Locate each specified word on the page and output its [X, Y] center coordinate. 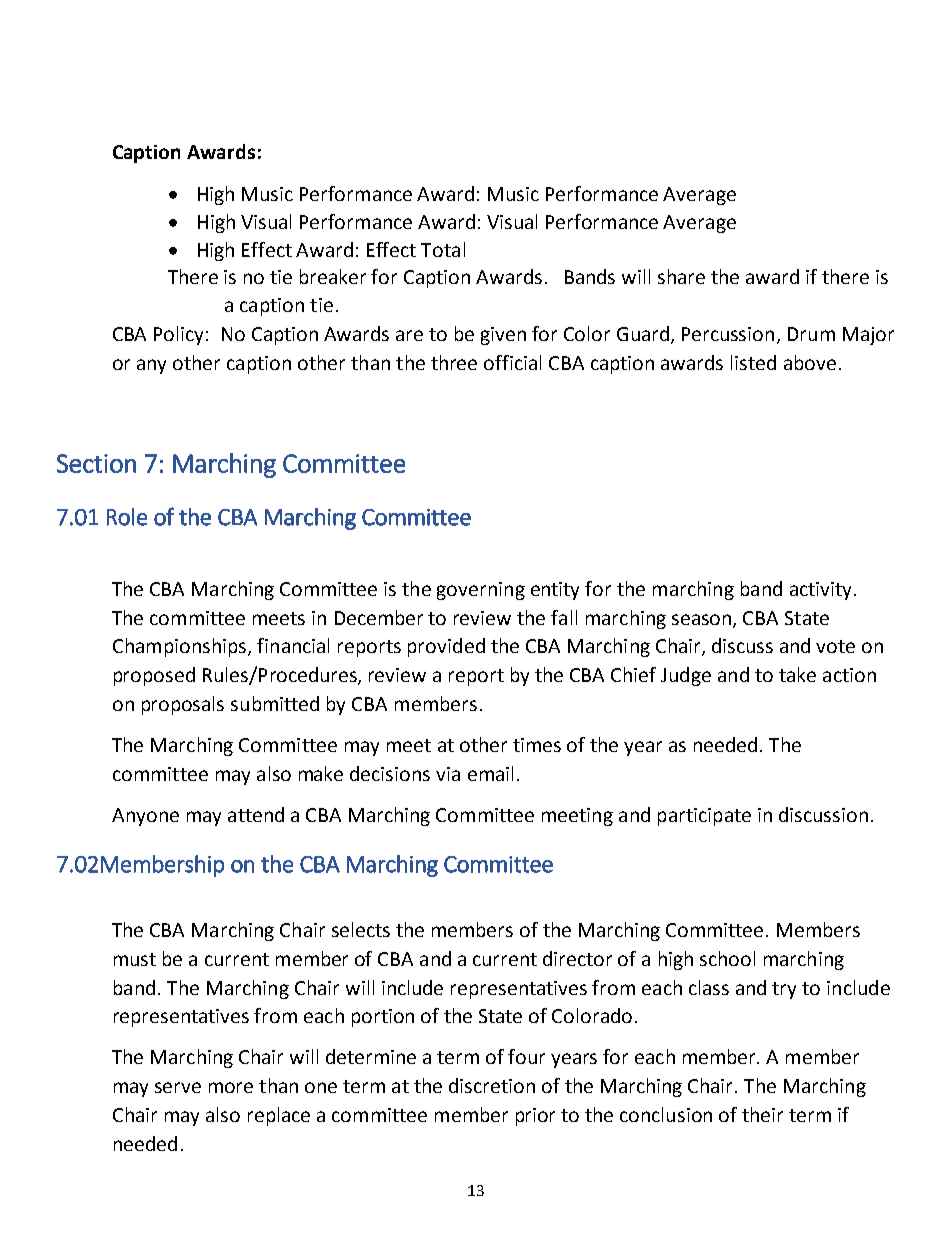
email [490, 773]
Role [127, 517]
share [681, 276]
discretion [492, 1085]
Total [443, 249]
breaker [333, 276]
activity [822, 591]
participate [704, 817]
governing [481, 591]
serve [178, 1087]
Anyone [145, 817]
